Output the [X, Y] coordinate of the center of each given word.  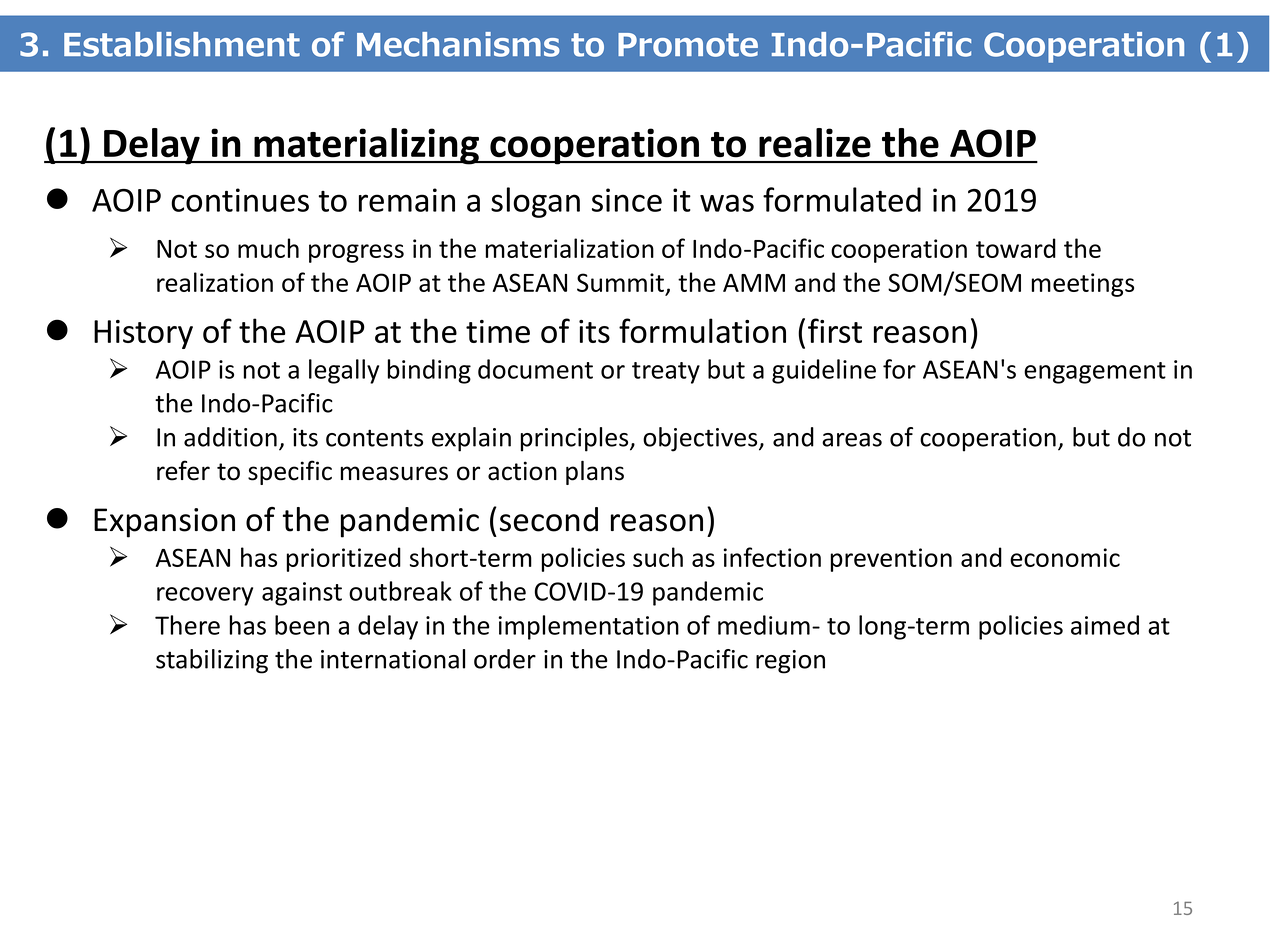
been [302, 625]
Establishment [182, 44]
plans [595, 472]
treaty [666, 373]
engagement [1095, 373]
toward [1016, 248]
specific [290, 472]
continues [240, 200]
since [627, 200]
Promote [688, 45]
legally [344, 371]
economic [1065, 557]
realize [815, 142]
